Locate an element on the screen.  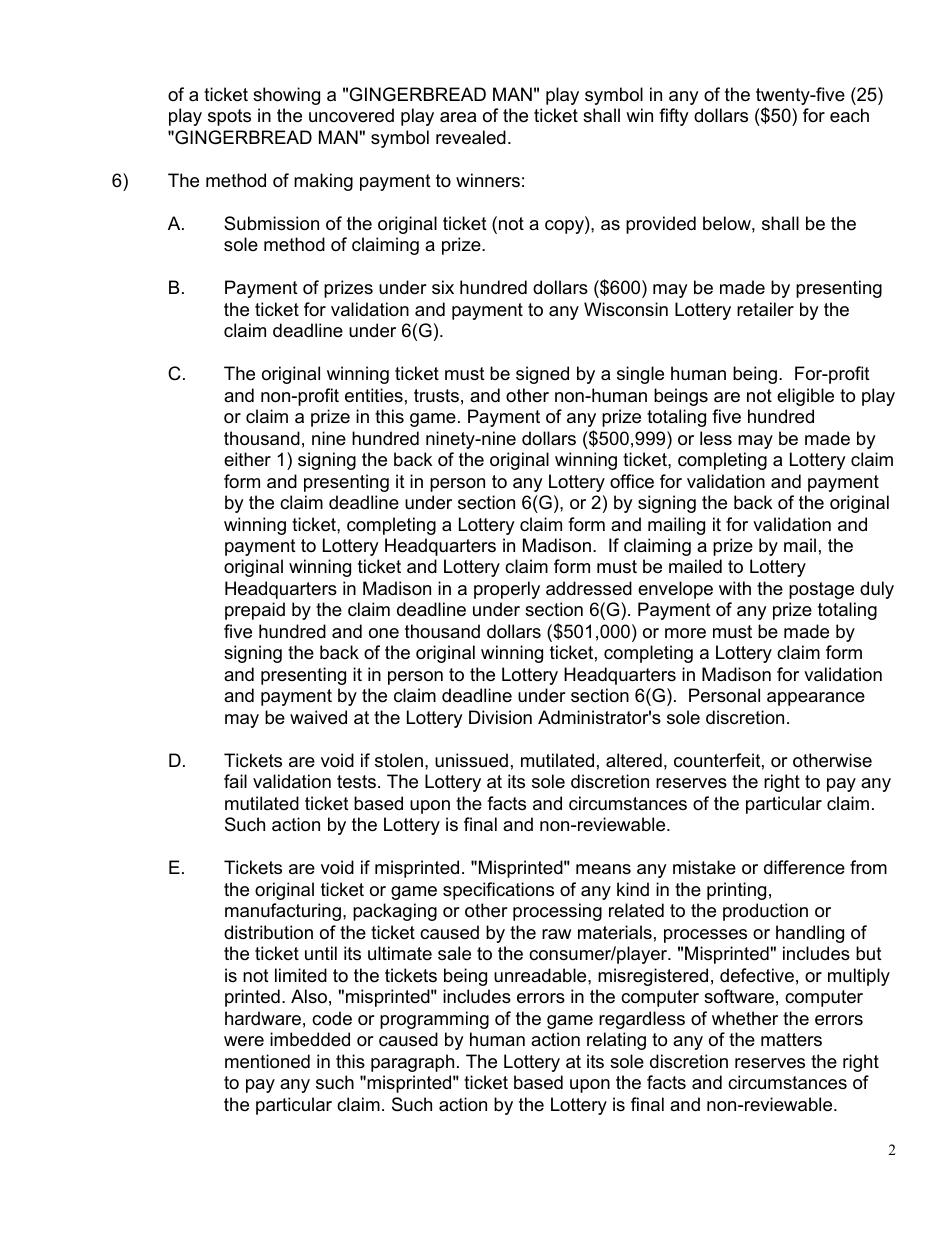
relating is located at coordinates (616, 1041).
